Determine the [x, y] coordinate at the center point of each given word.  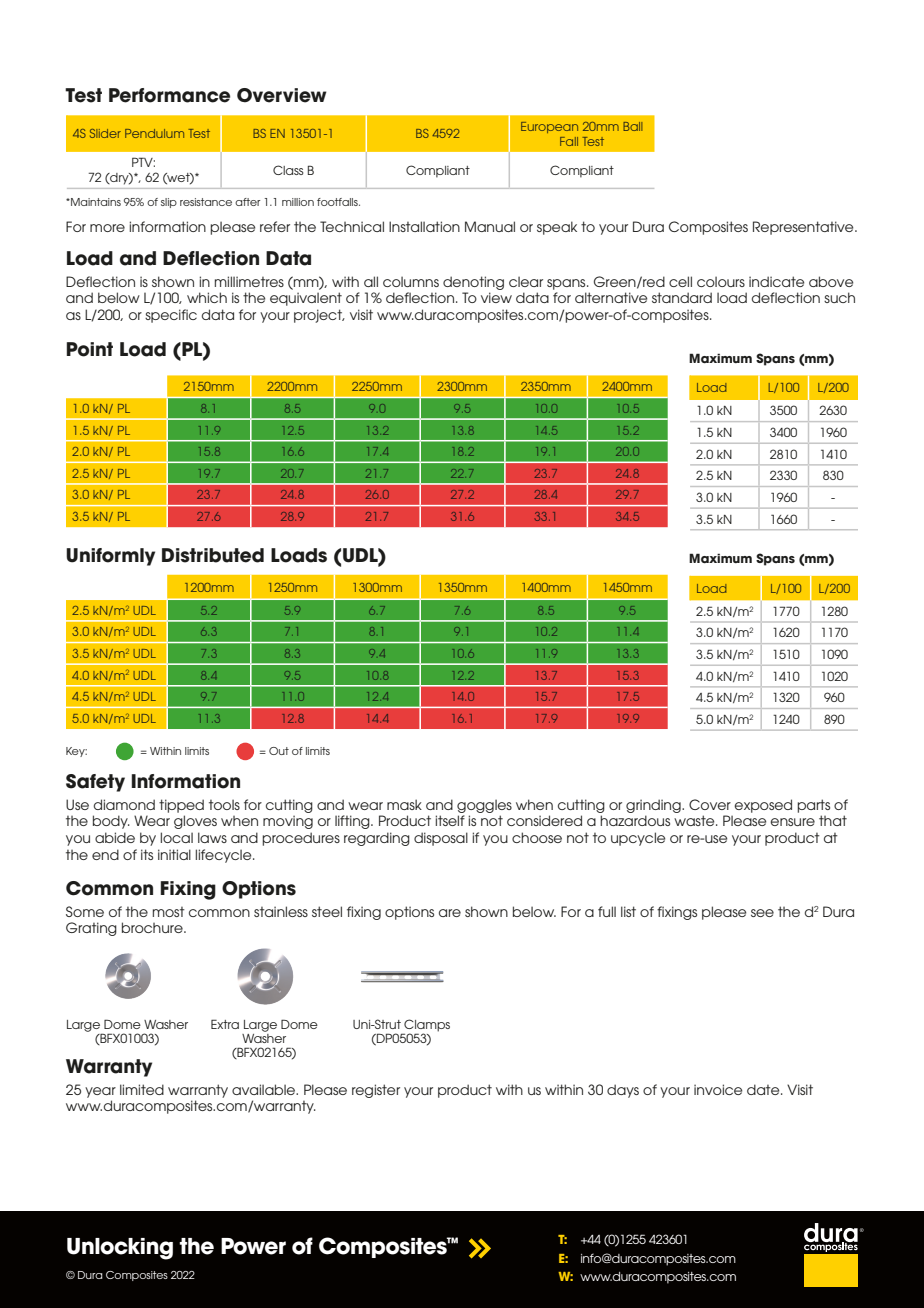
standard [682, 297]
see [762, 913]
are [450, 913]
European [549, 127]
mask [404, 804]
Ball [632, 126]
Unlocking [120, 1249]
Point [90, 349]
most [169, 912]
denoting [473, 283]
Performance [169, 95]
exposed [763, 806]
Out [279, 751]
